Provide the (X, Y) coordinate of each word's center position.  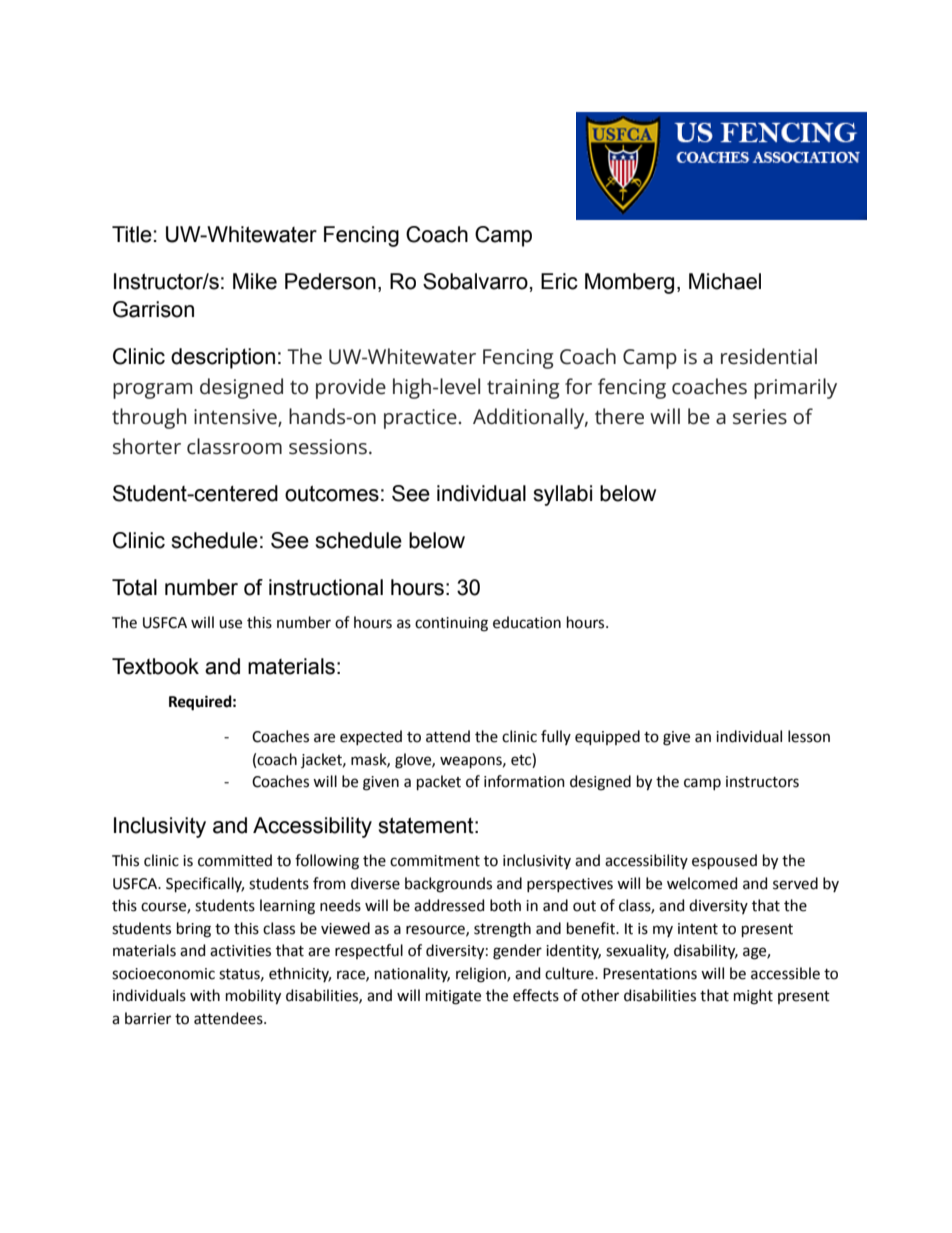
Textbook (155, 666)
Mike (255, 281)
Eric (559, 281)
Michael (725, 281)
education (527, 622)
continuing (451, 624)
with (205, 995)
